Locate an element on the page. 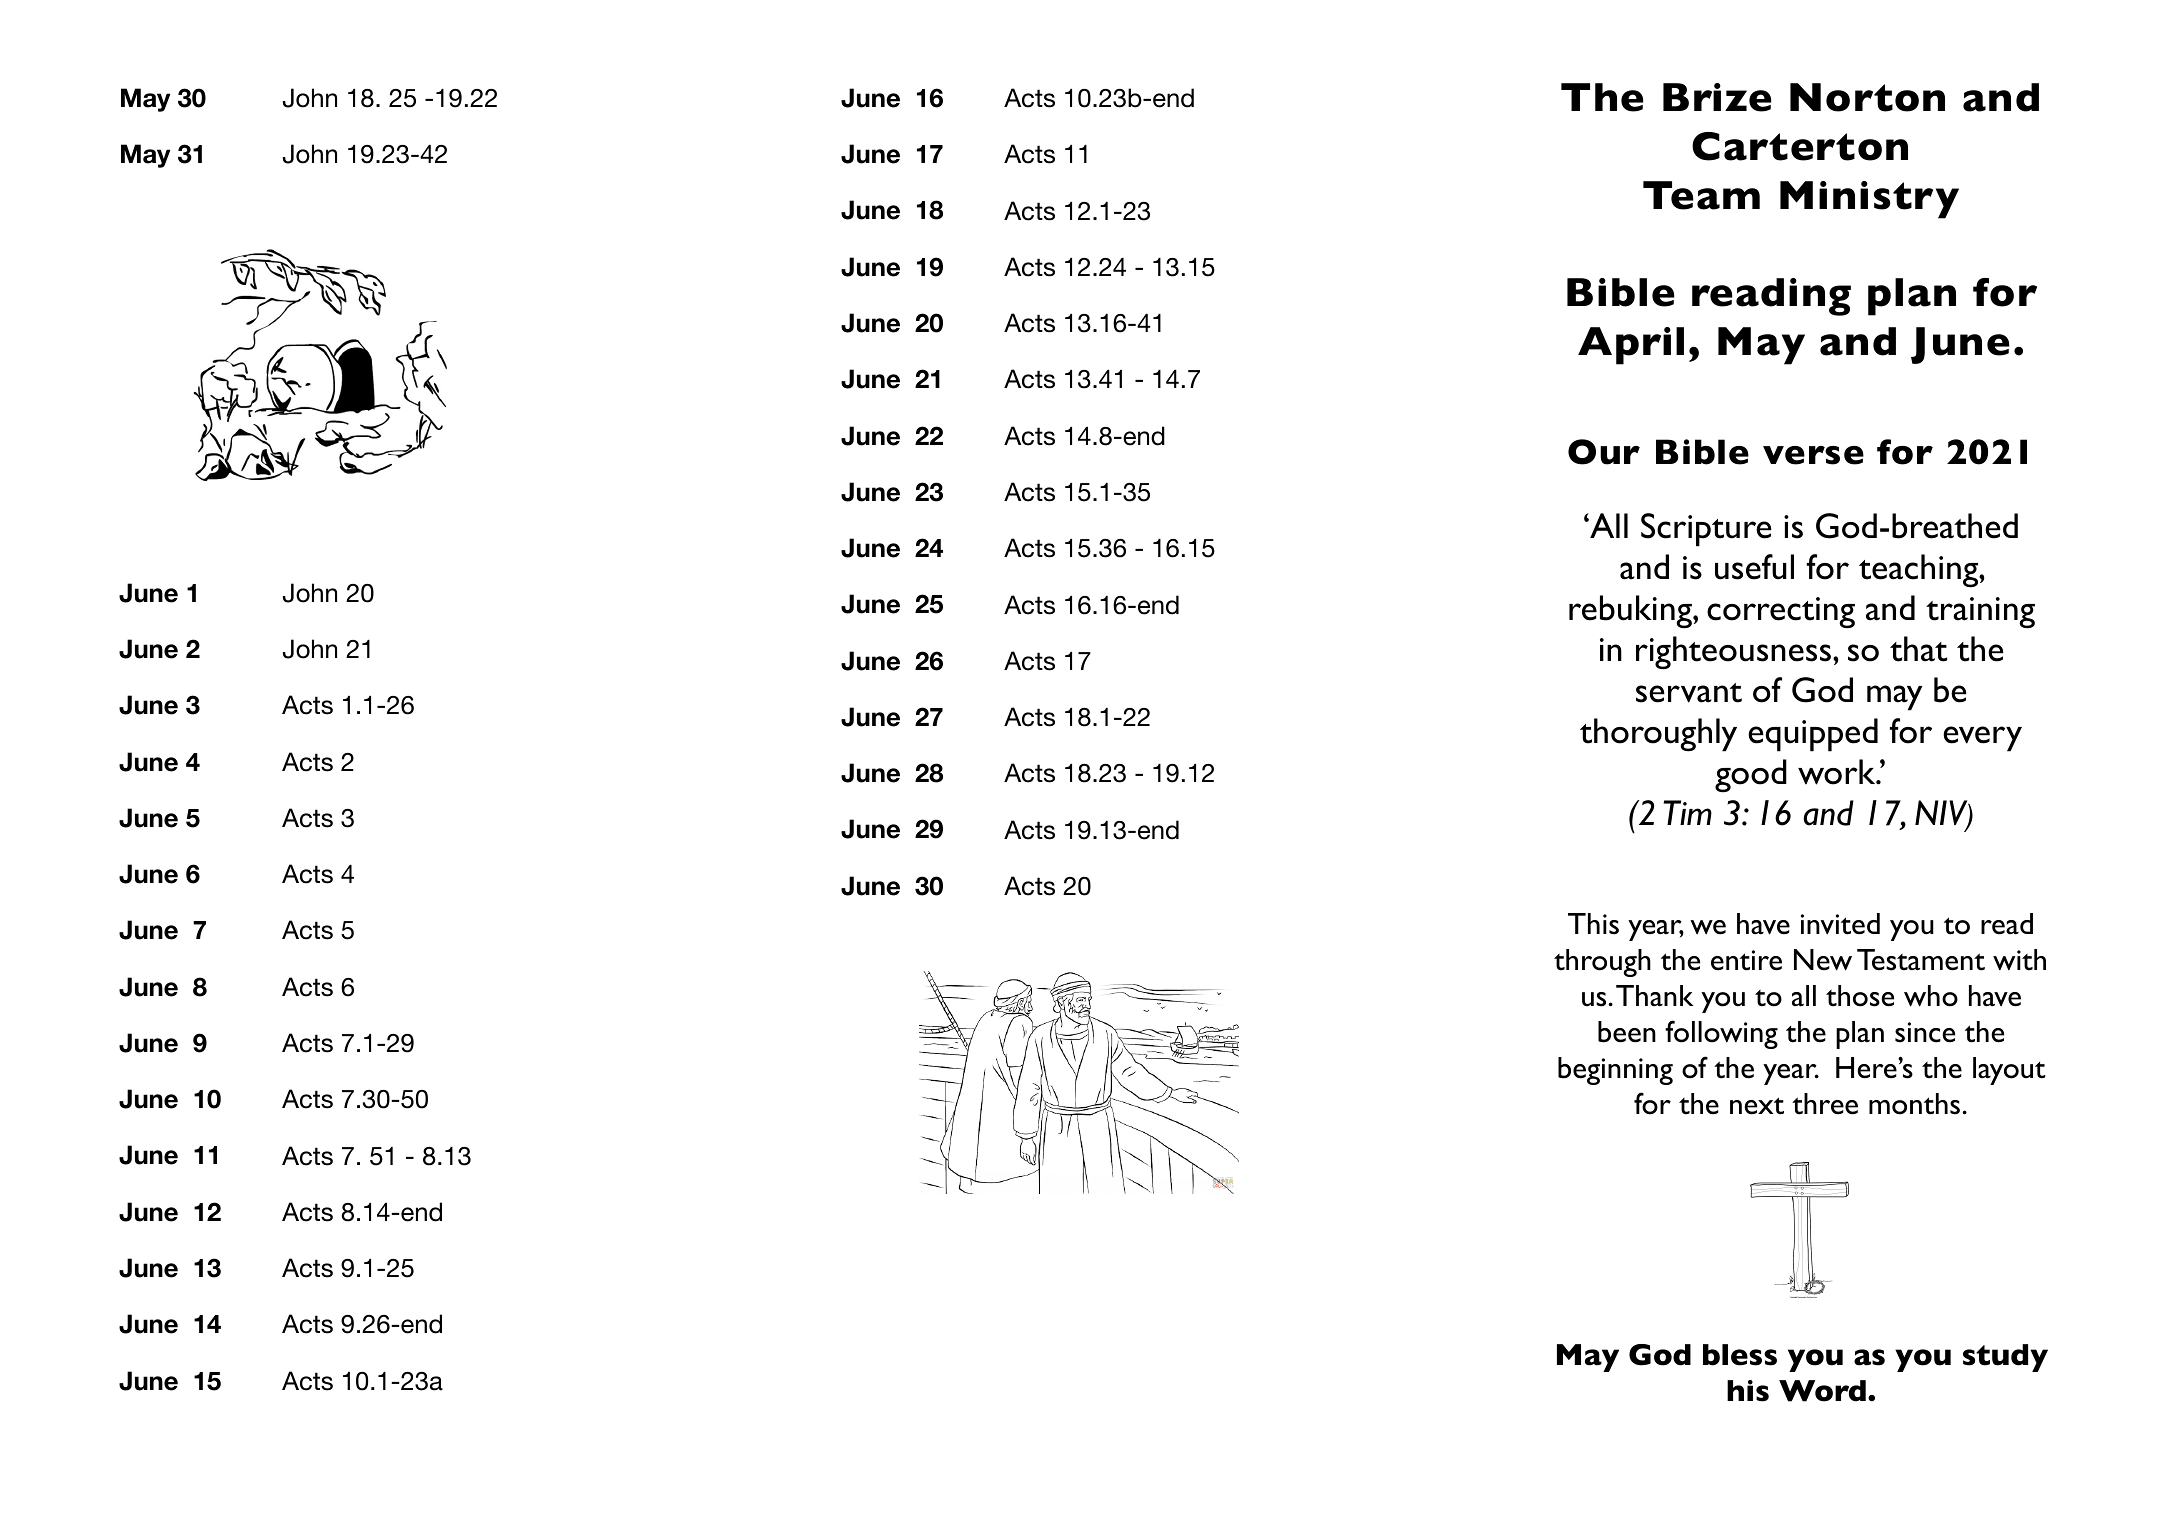  verse is located at coordinates (1813, 455).
